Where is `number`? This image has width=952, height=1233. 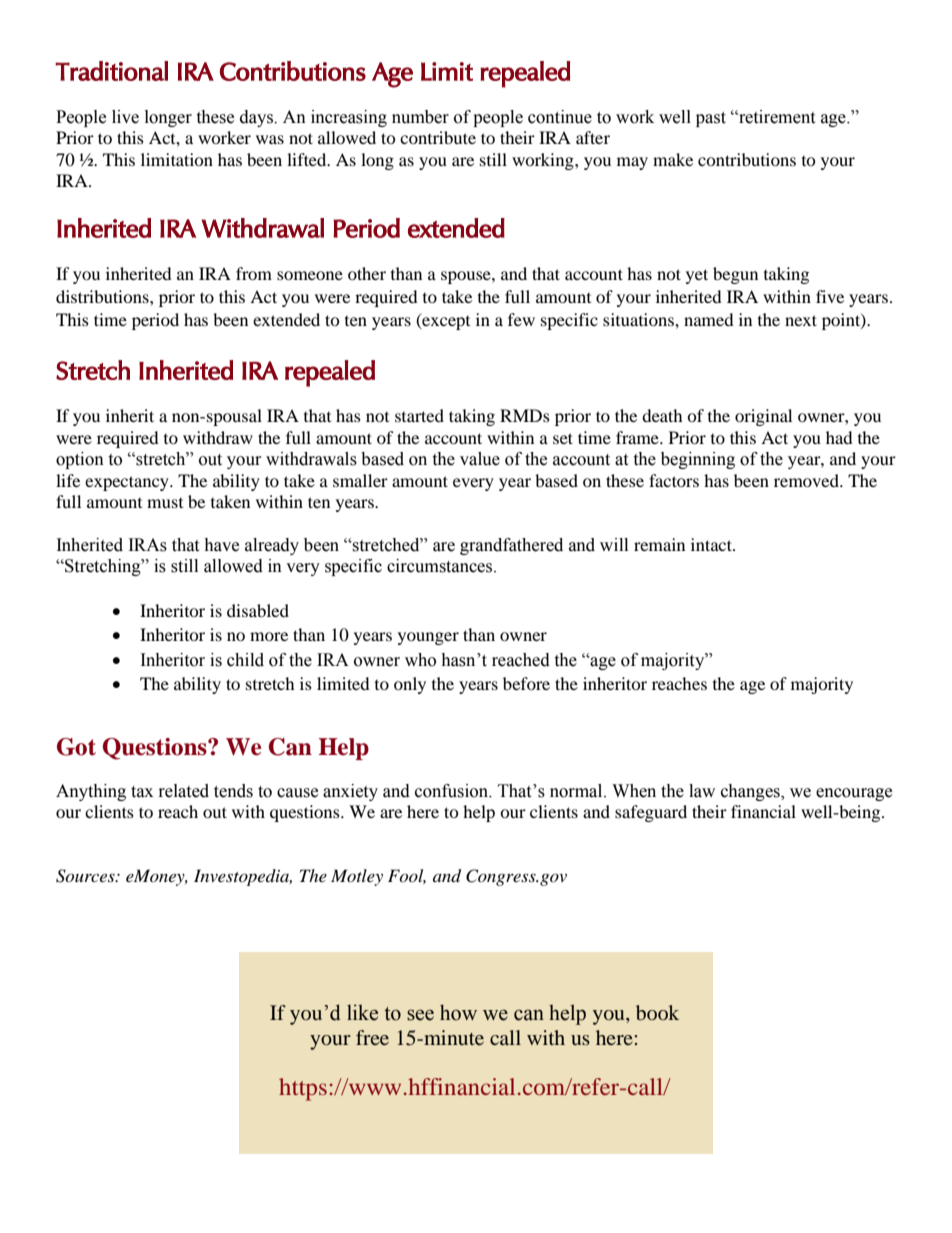
number is located at coordinates (420, 117).
